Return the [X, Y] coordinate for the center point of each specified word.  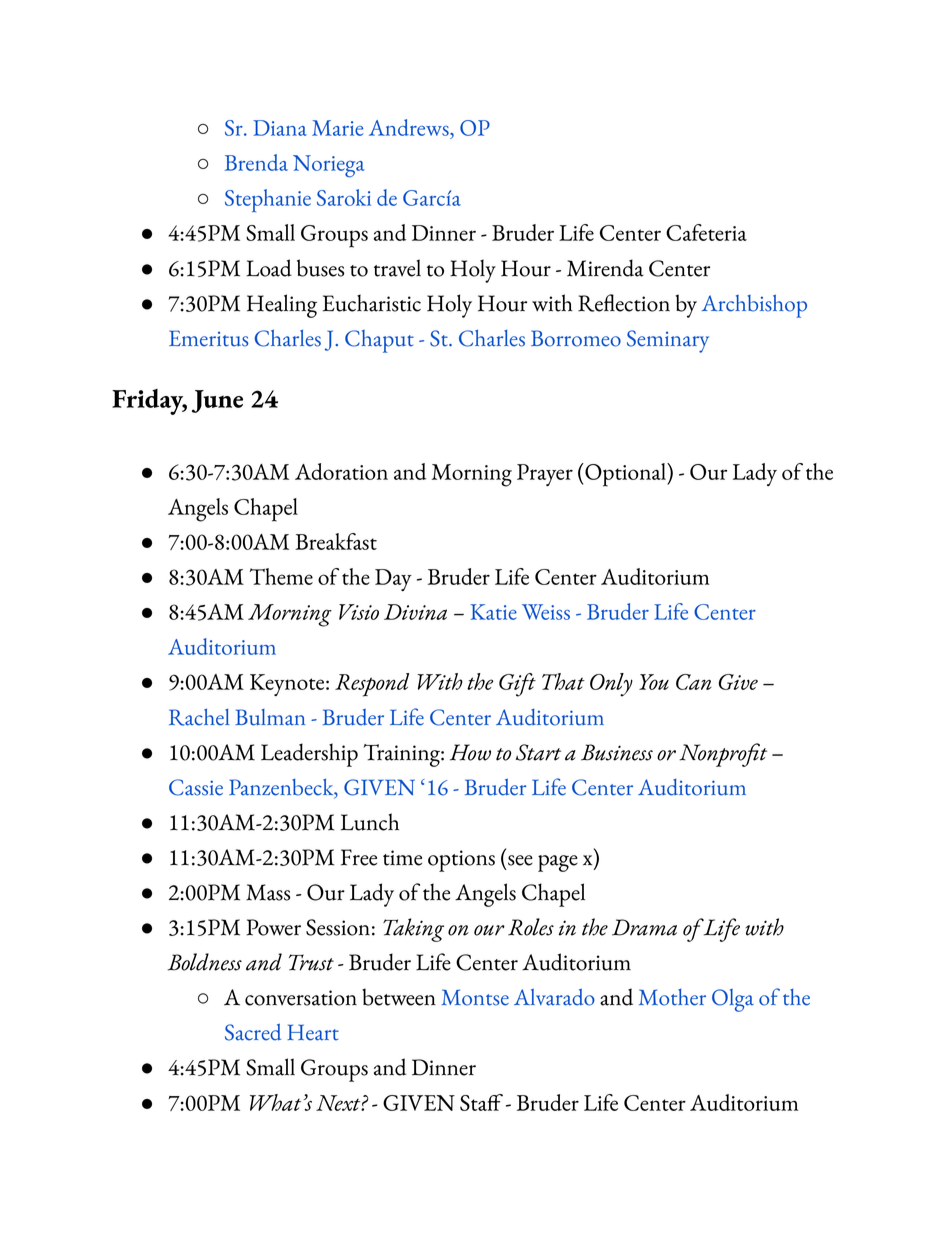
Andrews [410, 129]
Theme [281, 576]
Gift [517, 685]
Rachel [199, 717]
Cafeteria [706, 232]
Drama [644, 927]
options [461, 861]
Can [694, 682]
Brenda [256, 162]
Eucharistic [372, 303]
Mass [268, 892]
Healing [282, 306]
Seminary [668, 341]
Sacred [253, 1032]
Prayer [545, 475]
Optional [625, 475]
